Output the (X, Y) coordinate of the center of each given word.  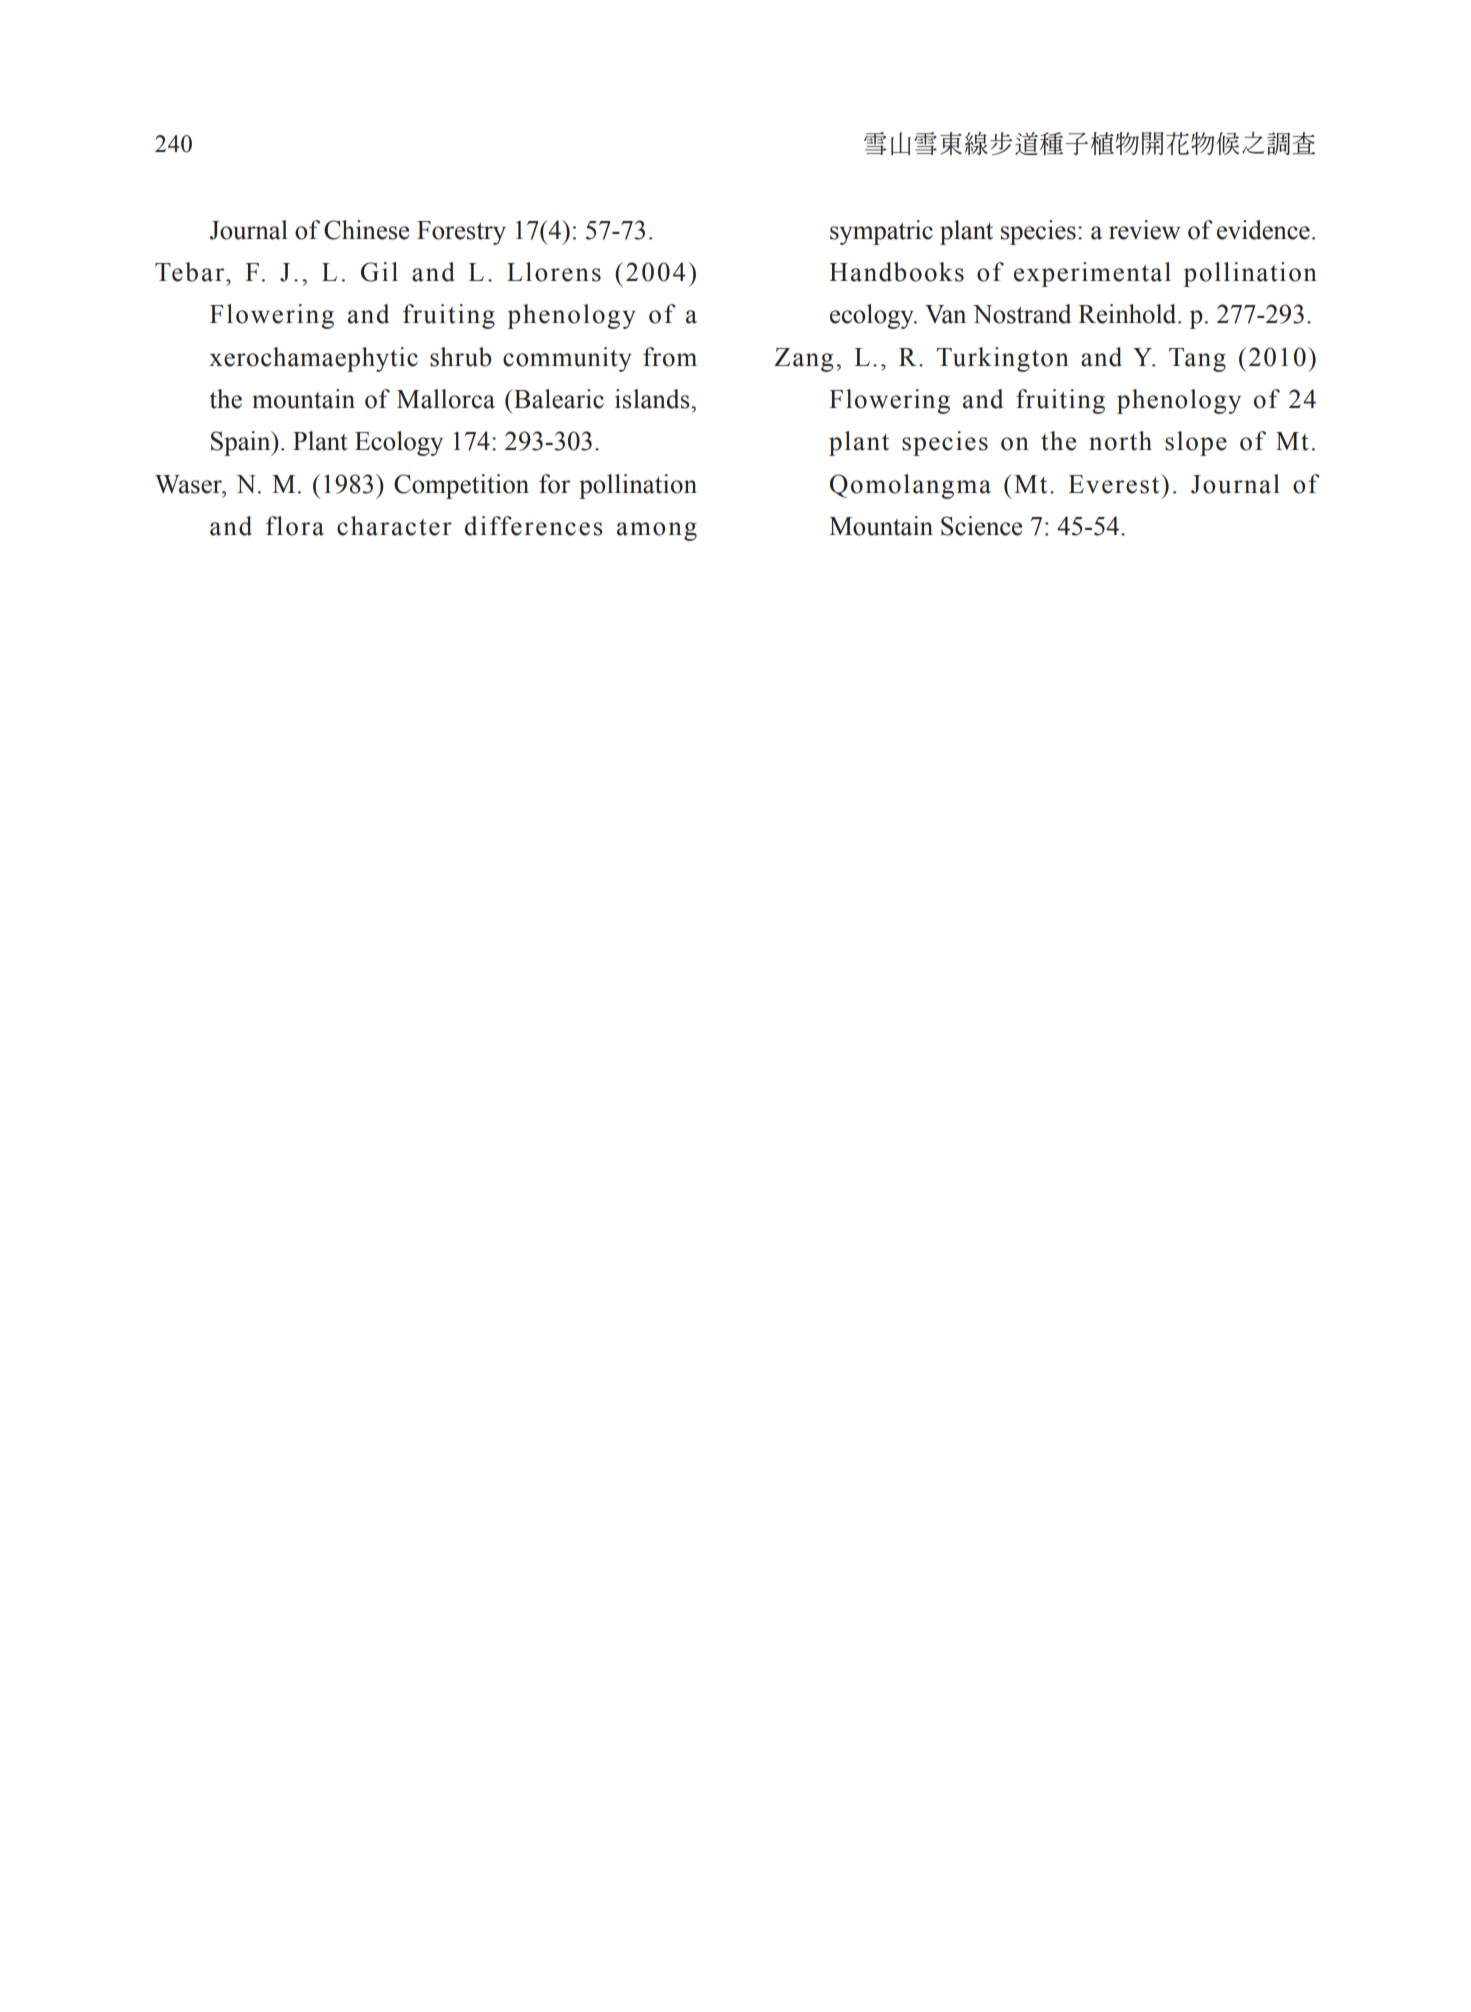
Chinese (366, 230)
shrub (460, 357)
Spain (242, 443)
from (670, 357)
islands (653, 399)
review (1144, 230)
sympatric (881, 232)
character (394, 526)
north (1120, 441)
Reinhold (1128, 314)
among (657, 531)
